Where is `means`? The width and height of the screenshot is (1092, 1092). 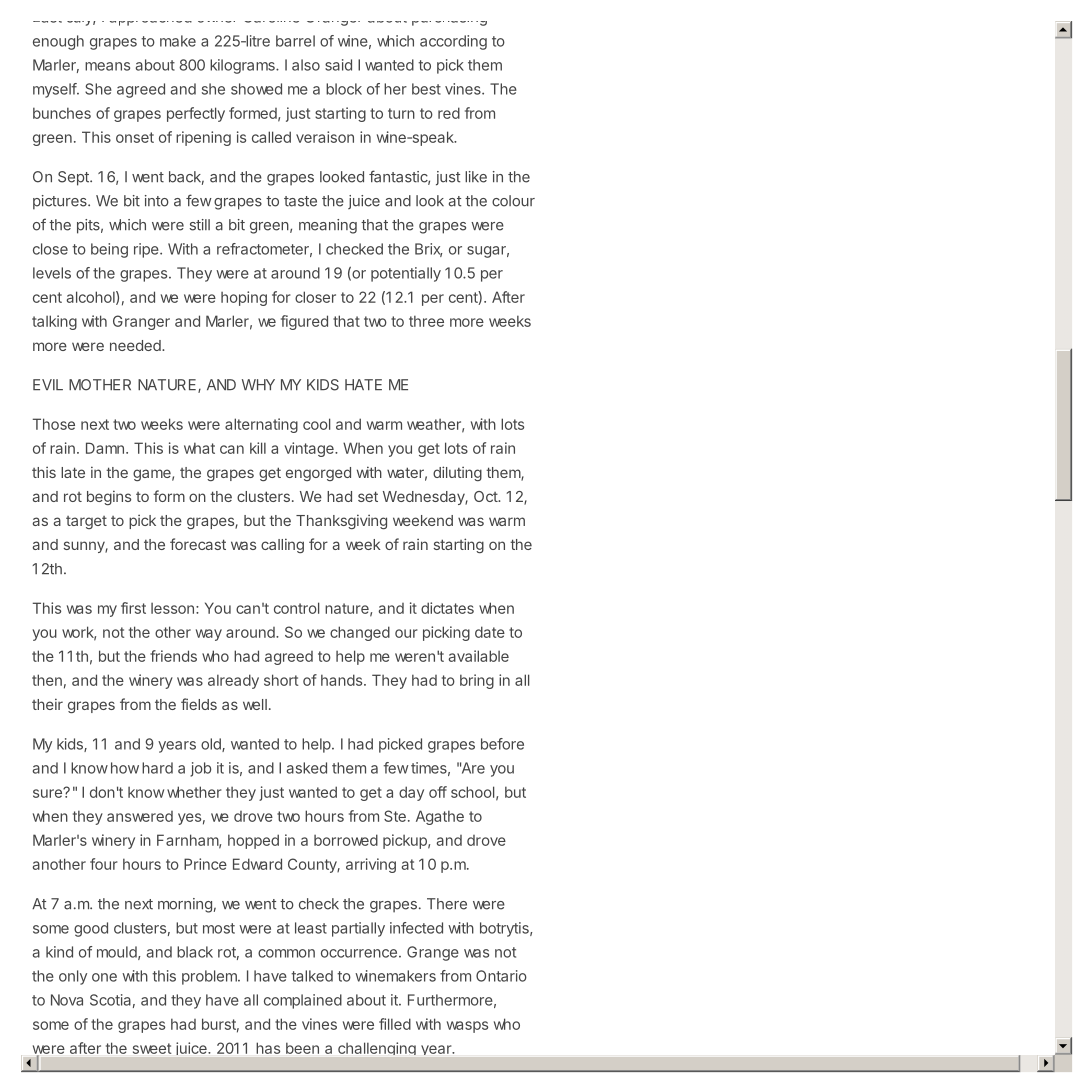
means is located at coordinates (107, 66).
